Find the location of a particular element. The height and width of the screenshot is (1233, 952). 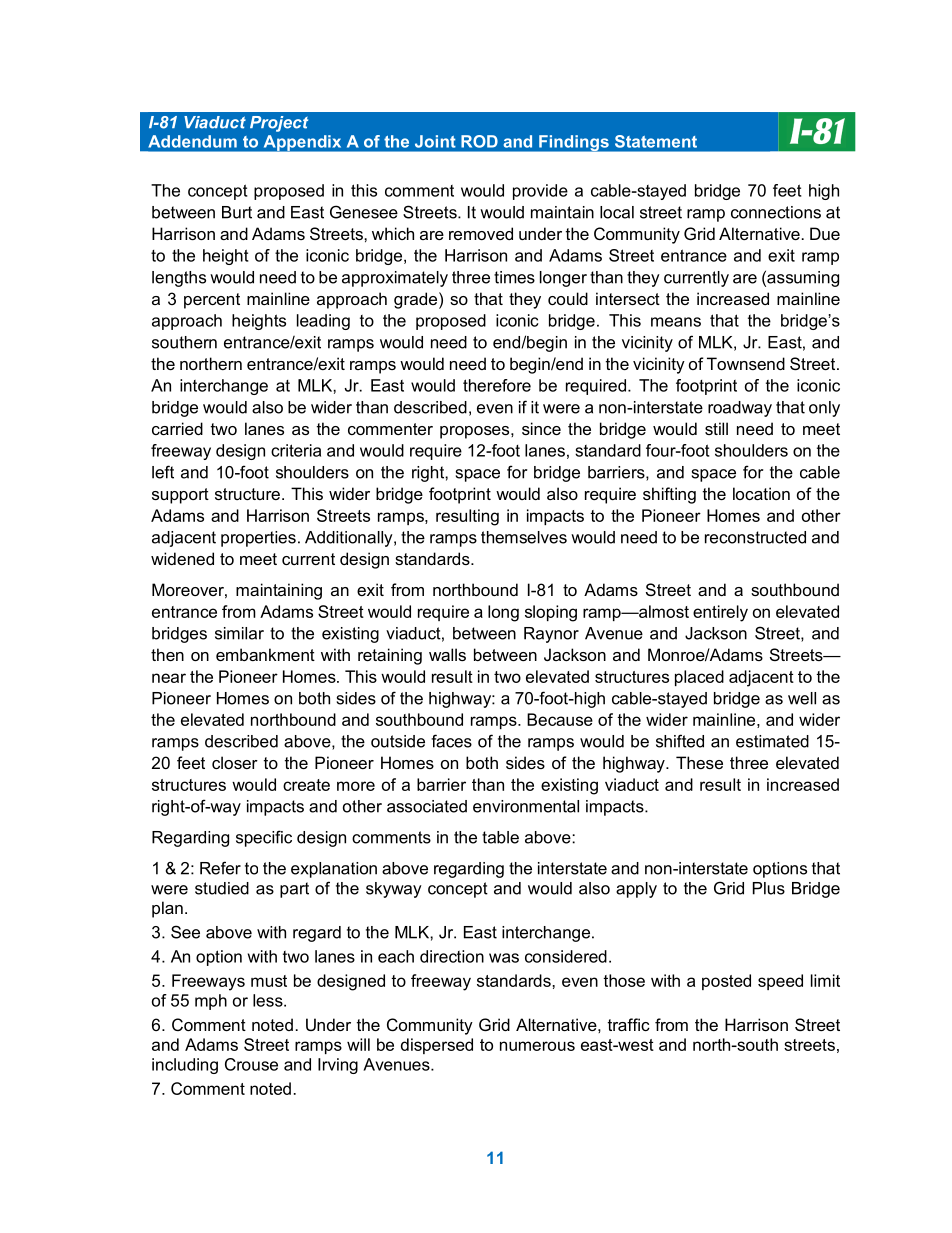

Burt is located at coordinates (237, 212).
